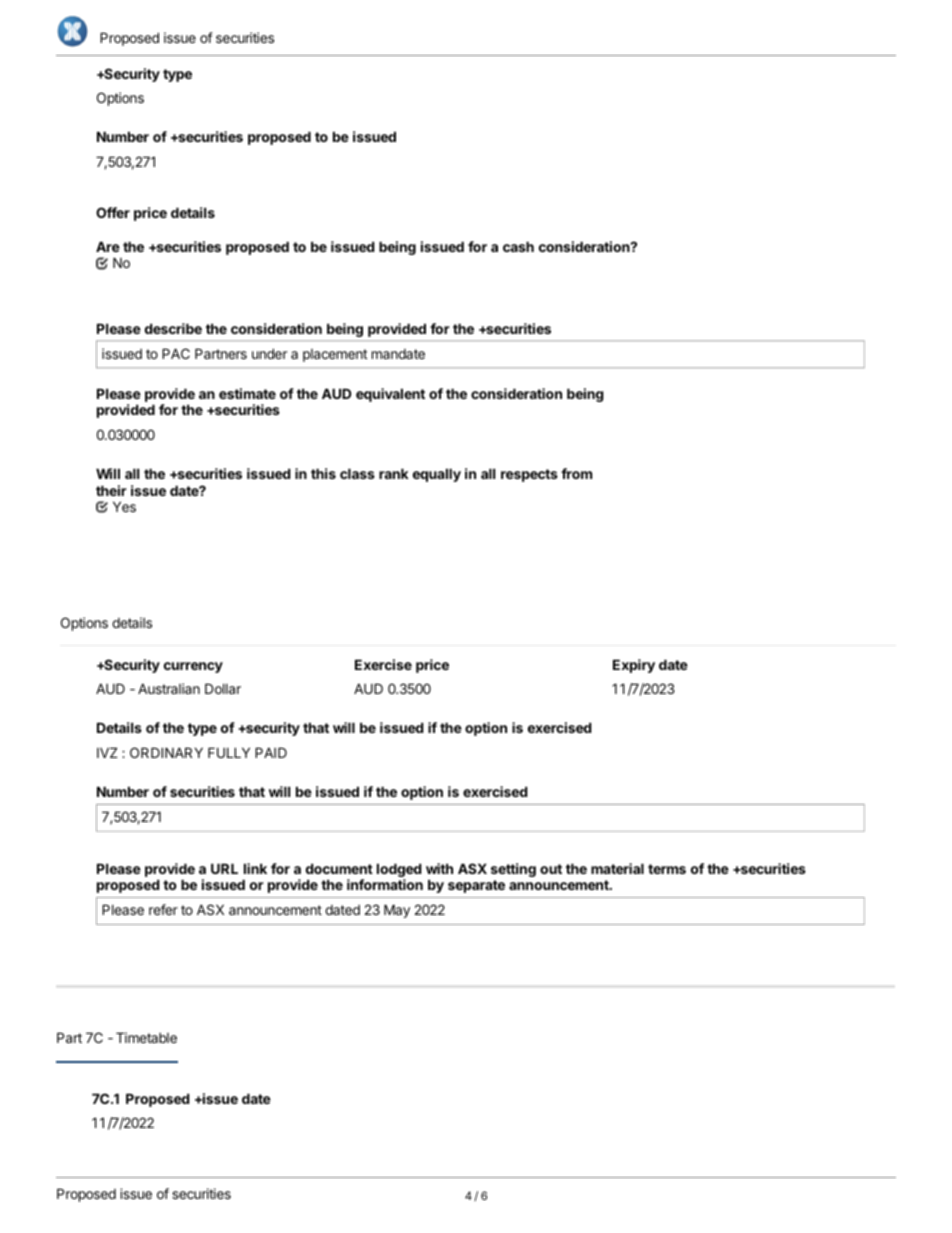  What do you see at coordinates (193, 667) in the page?
I see `currency` at bounding box center [193, 667].
